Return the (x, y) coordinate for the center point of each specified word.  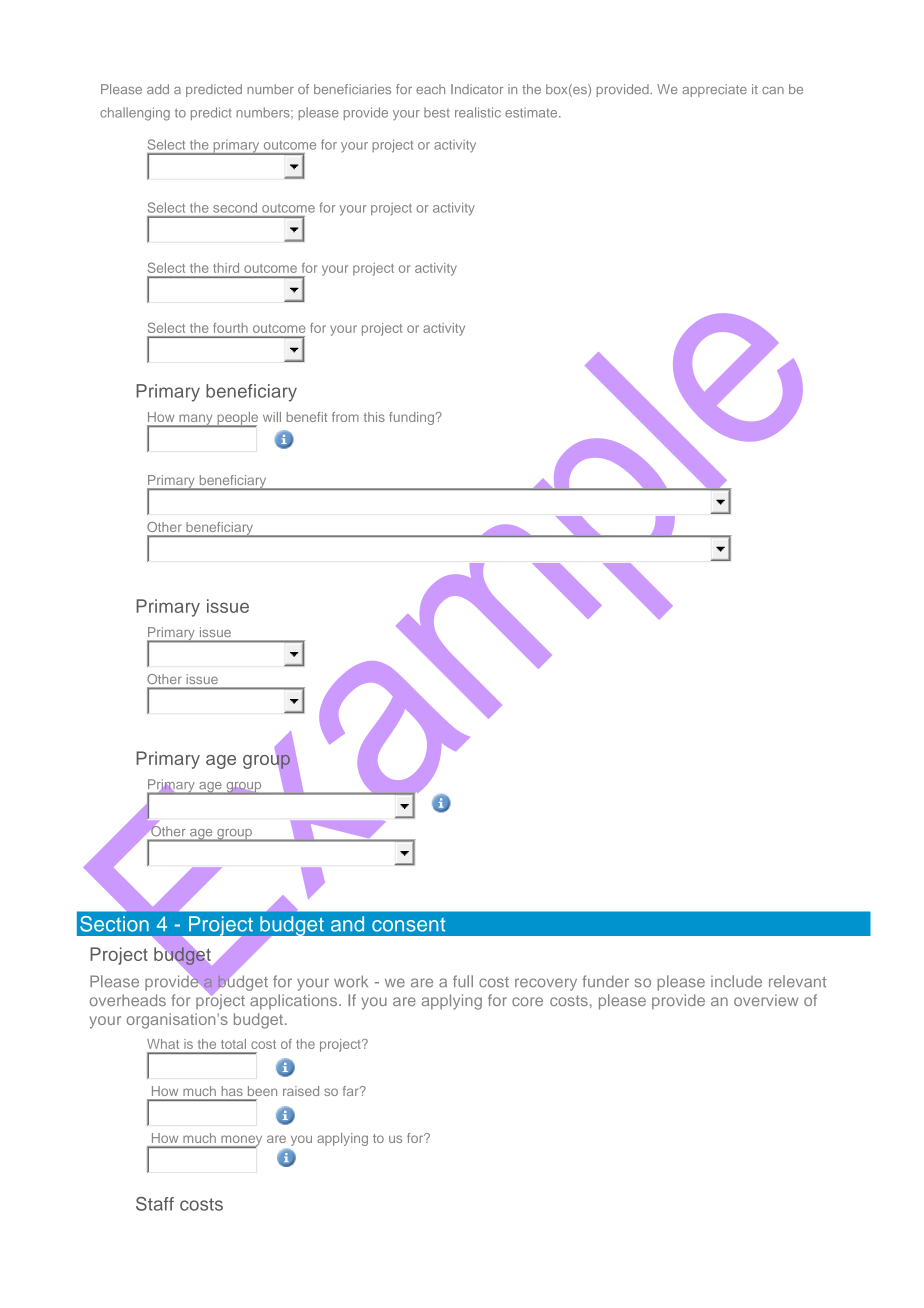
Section (114, 924)
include (736, 981)
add (158, 89)
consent (409, 925)
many (196, 420)
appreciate (714, 90)
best (437, 113)
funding (411, 418)
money (240, 1141)
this (374, 417)
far (352, 1091)
